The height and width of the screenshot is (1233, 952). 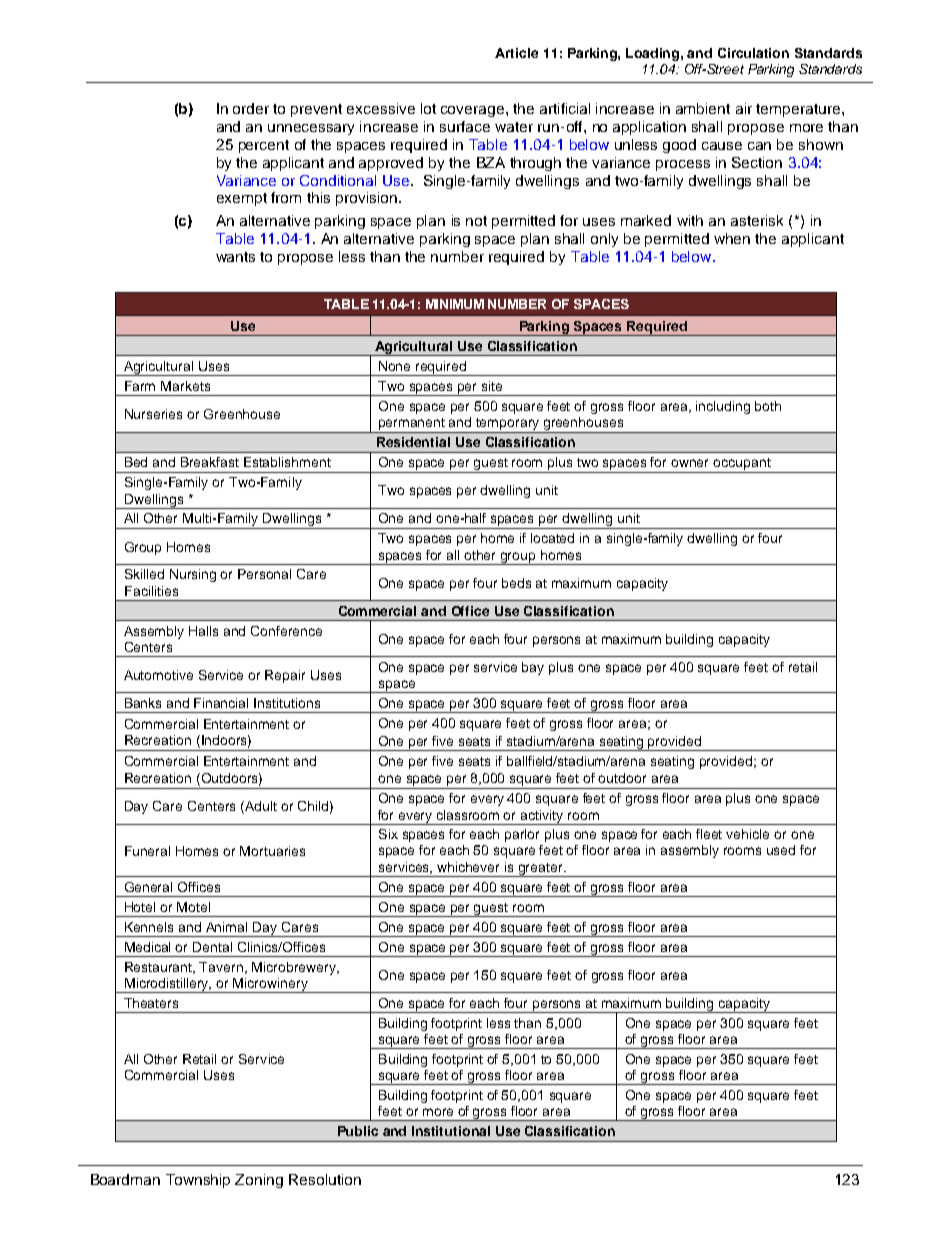 I want to click on ambient, so click(x=703, y=108).
